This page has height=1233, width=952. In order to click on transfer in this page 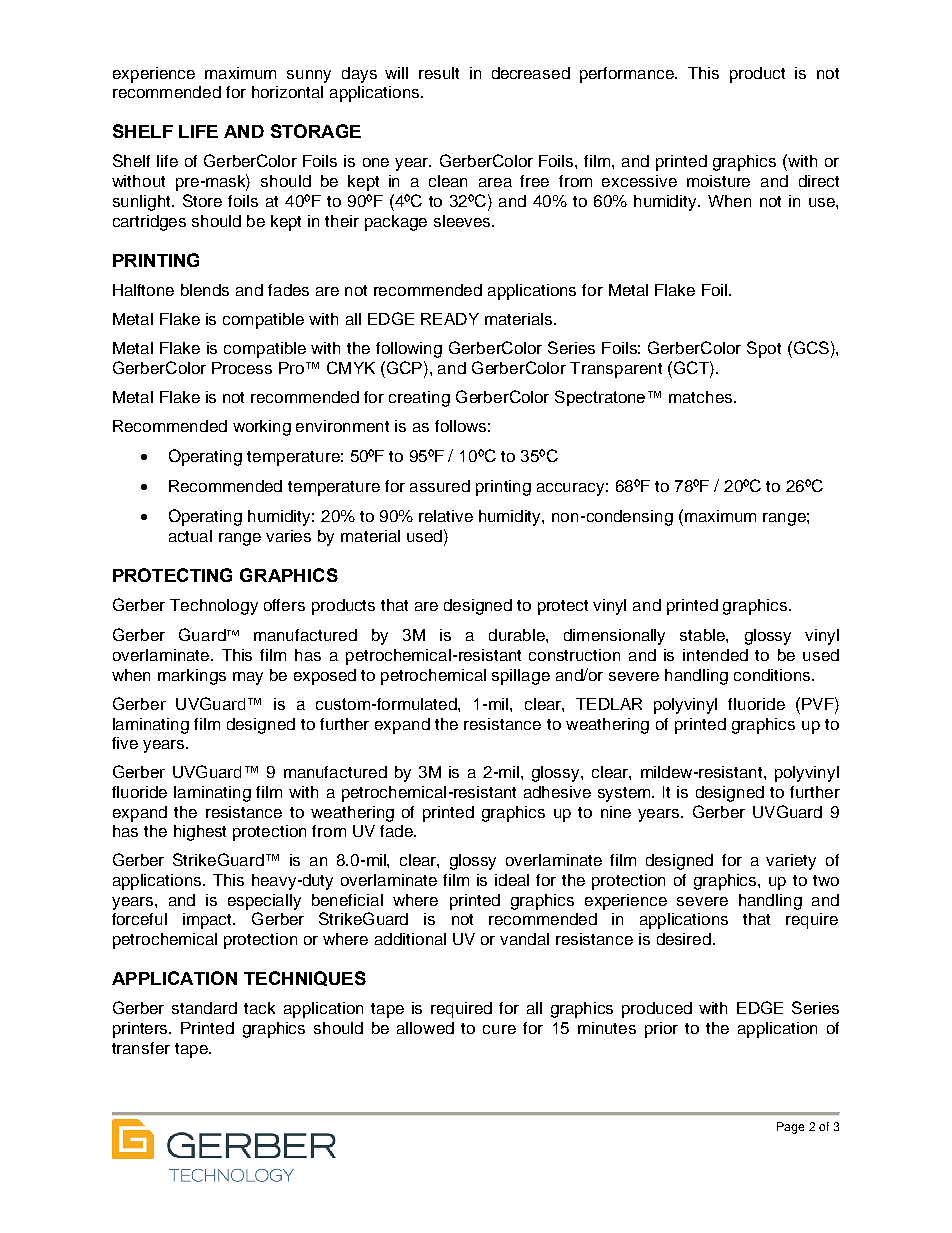, I will do `click(141, 1048)`.
